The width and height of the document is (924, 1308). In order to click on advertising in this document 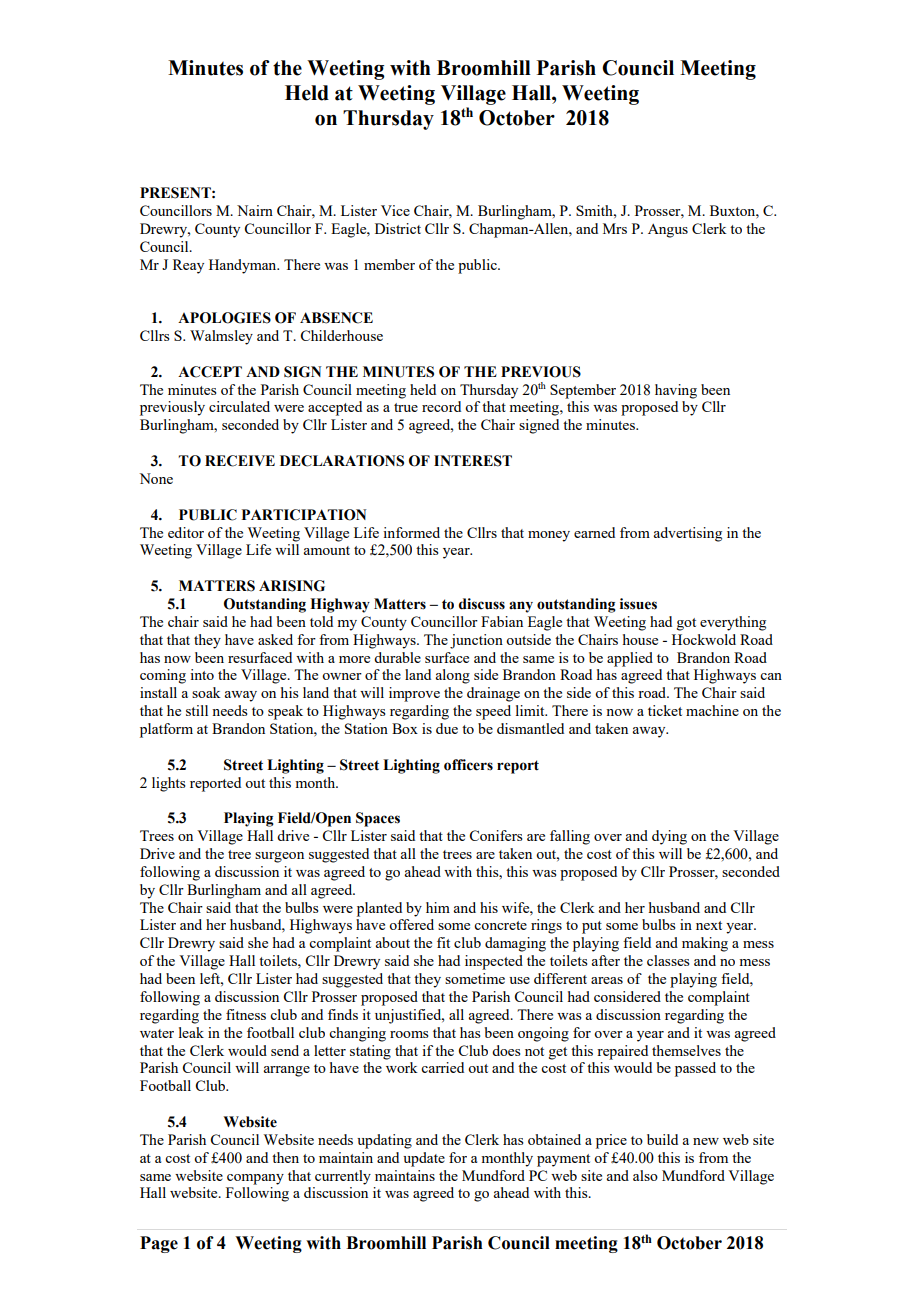, I will do `click(687, 534)`.
